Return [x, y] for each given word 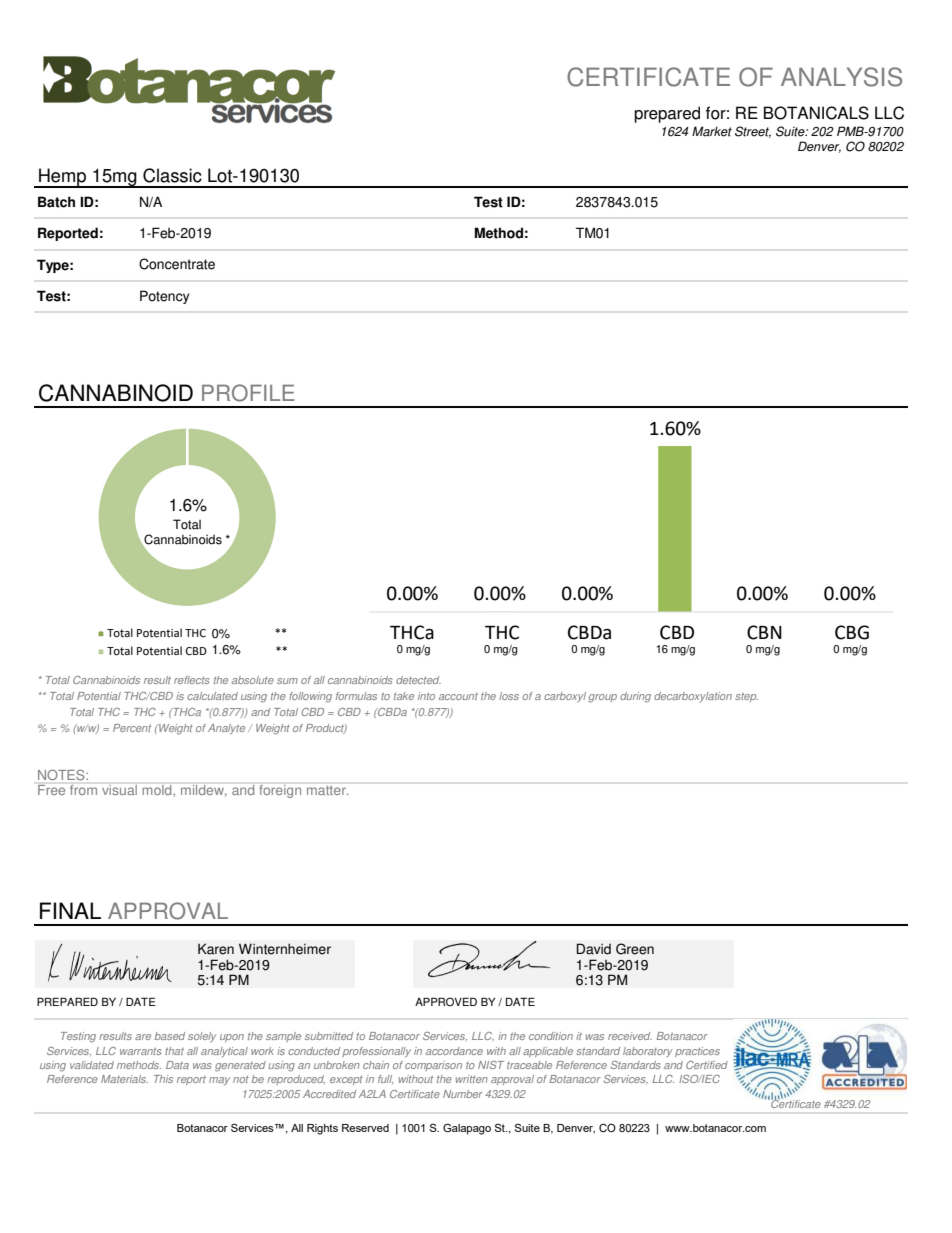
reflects [192, 680]
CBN [764, 632]
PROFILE [248, 393]
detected [418, 680]
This [163, 1079]
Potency [164, 297]
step [746, 697]
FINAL [70, 910]
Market [712, 131]
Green [635, 949]
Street [753, 132]
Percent [132, 728]
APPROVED [446, 1002]
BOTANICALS [816, 113]
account [458, 696]
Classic [172, 175]
